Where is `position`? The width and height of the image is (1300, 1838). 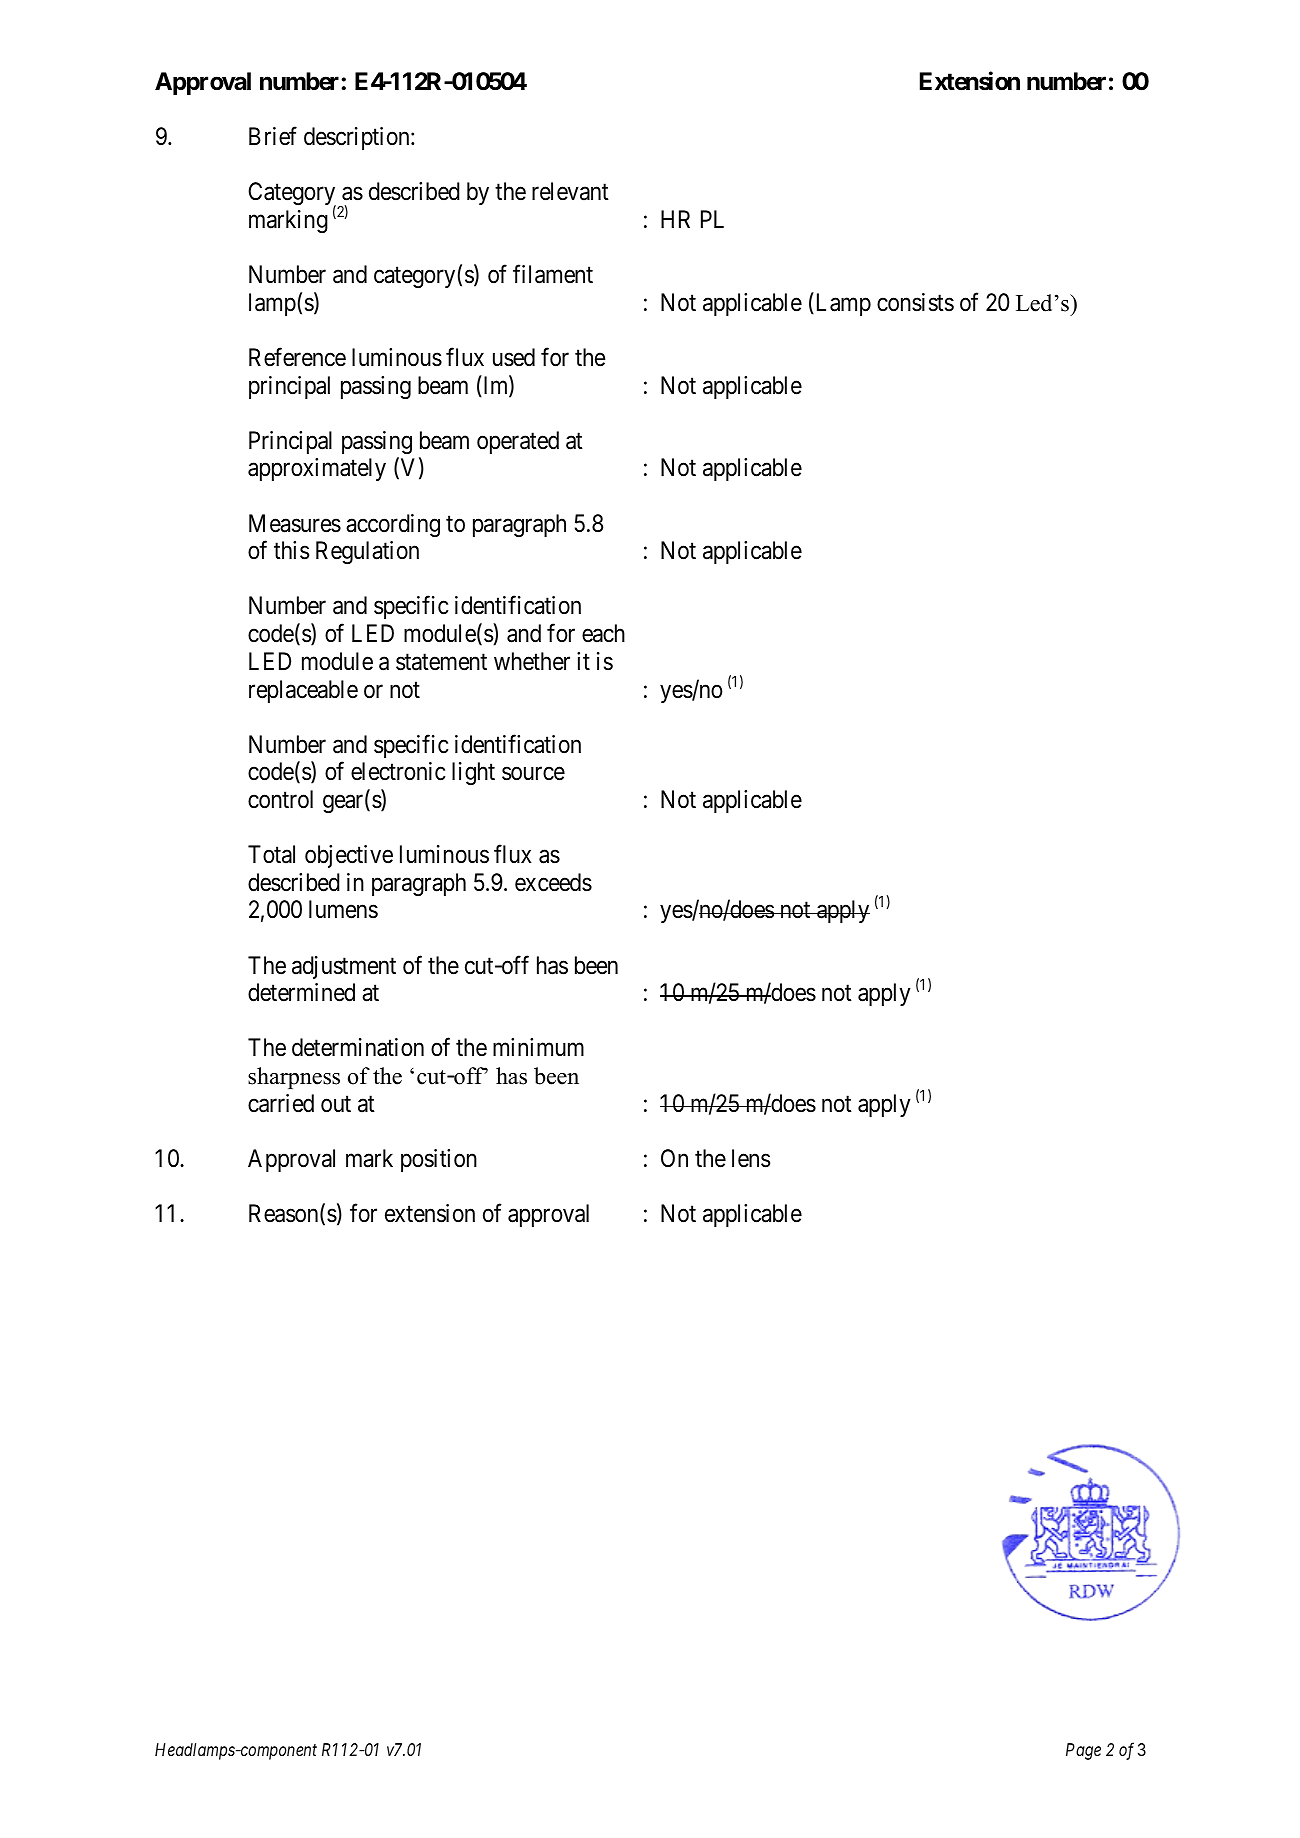 position is located at coordinates (439, 1160).
